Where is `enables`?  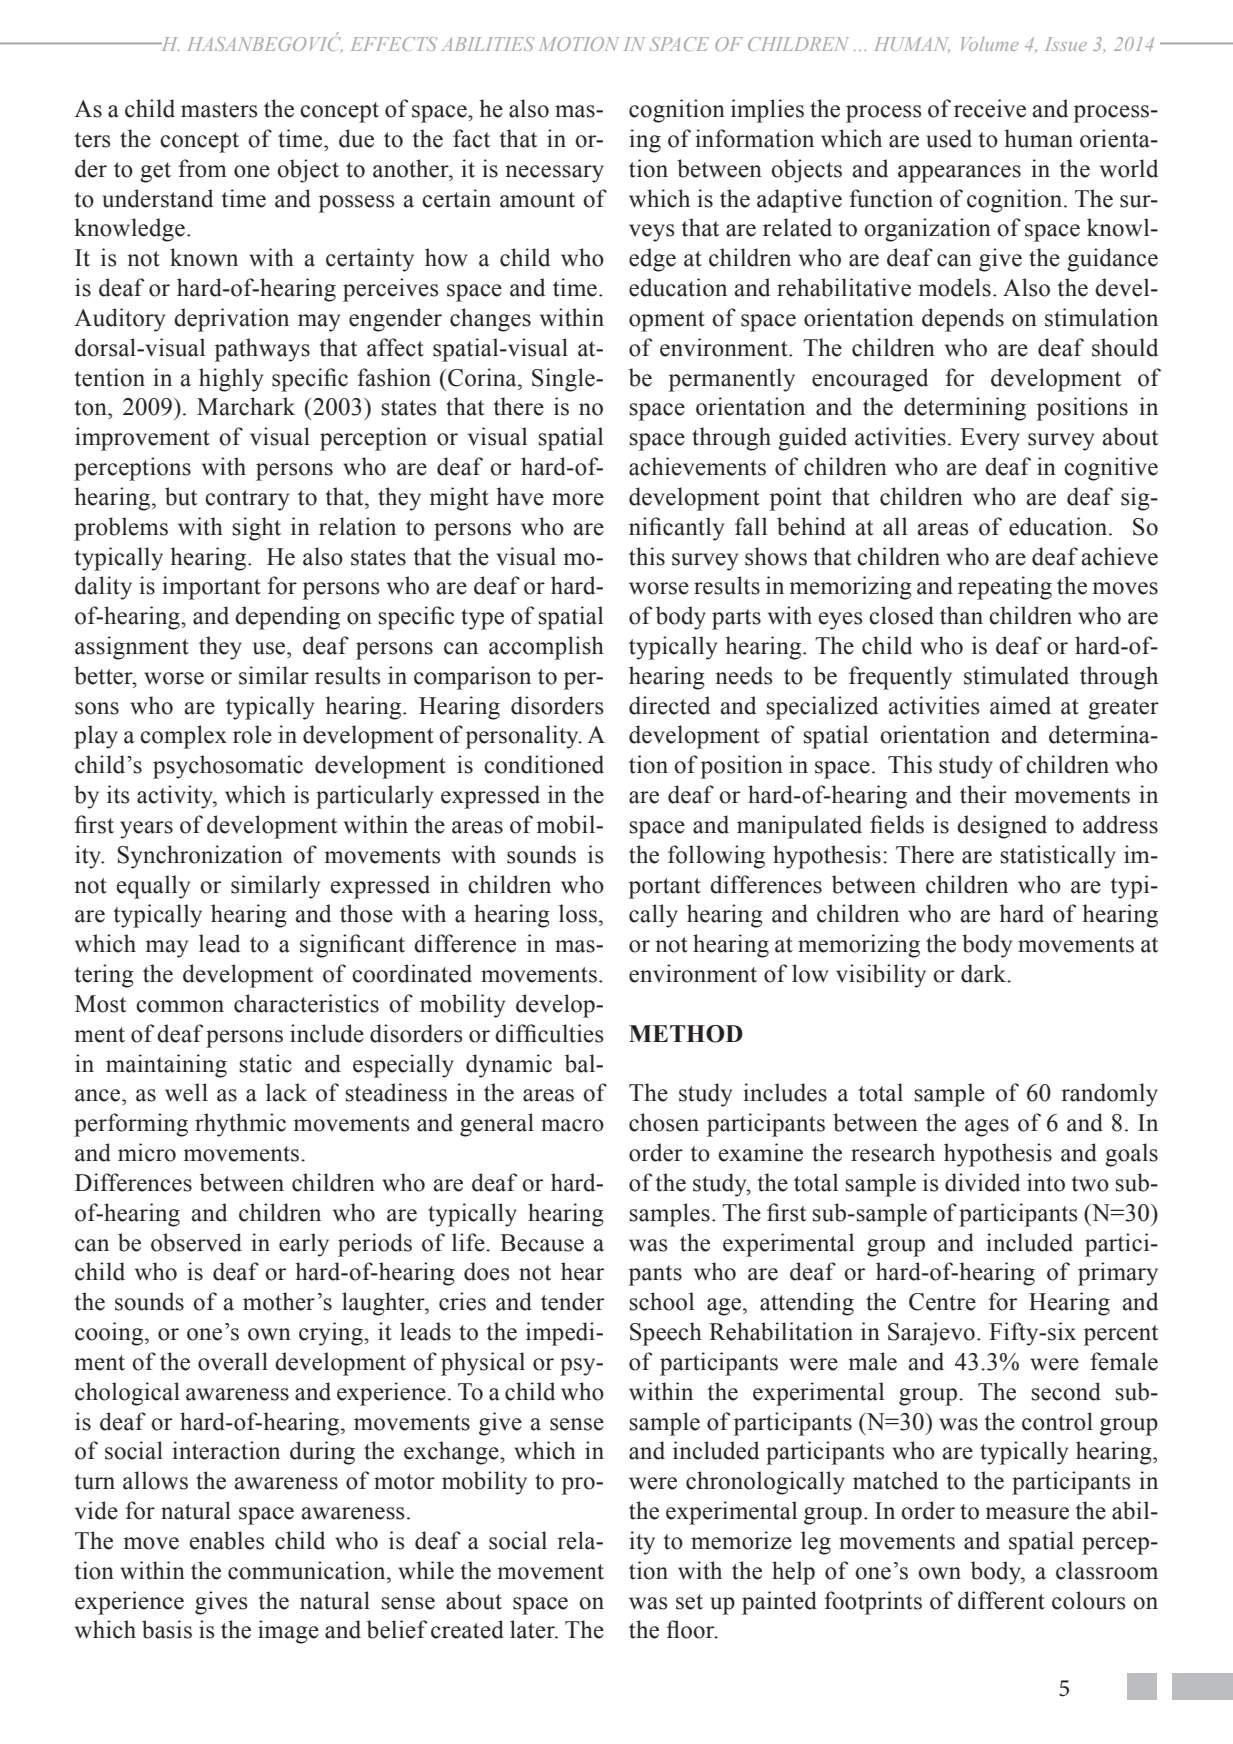 enables is located at coordinates (227, 1540).
